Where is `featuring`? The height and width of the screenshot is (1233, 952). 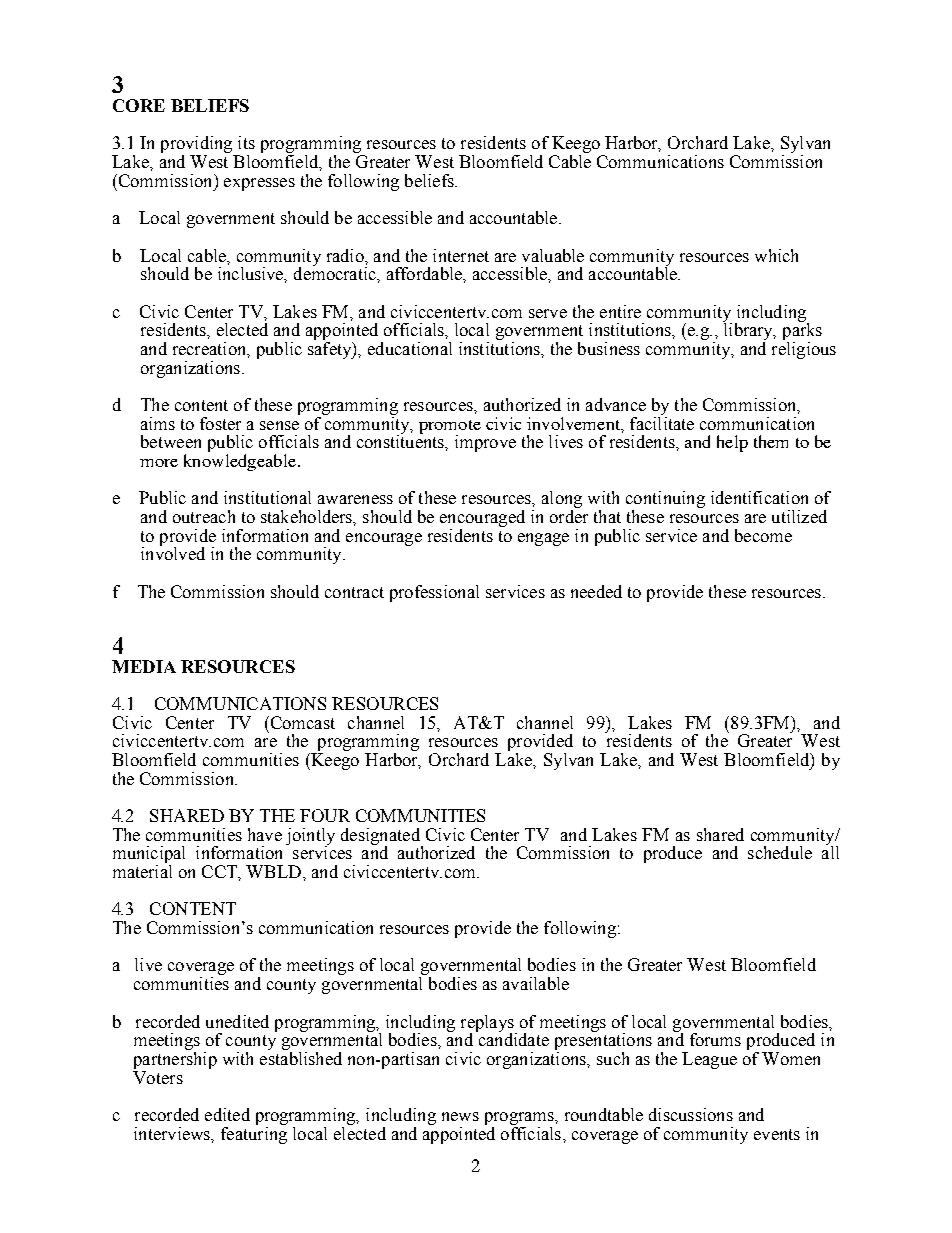 featuring is located at coordinates (254, 1134).
